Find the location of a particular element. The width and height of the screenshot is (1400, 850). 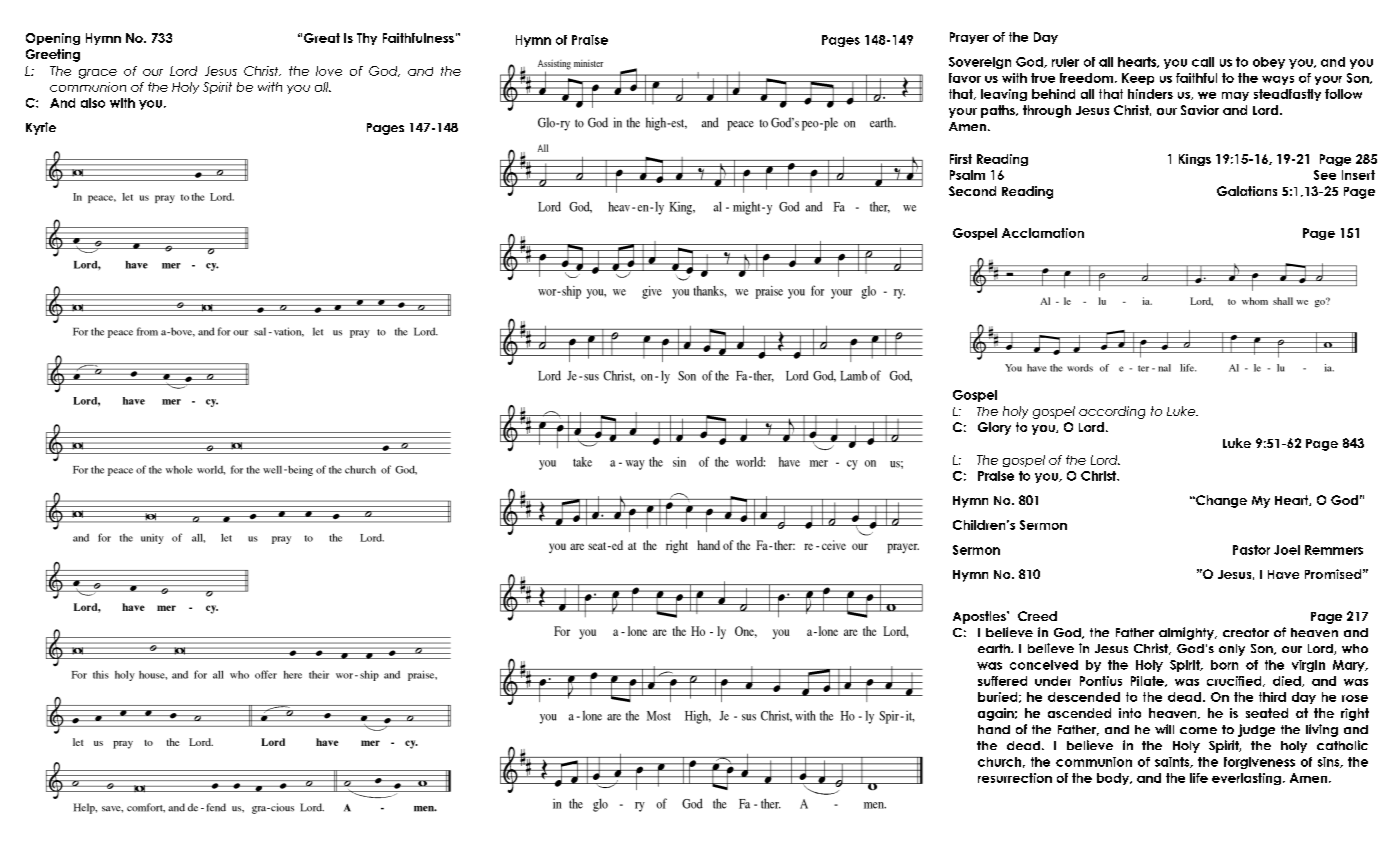

Apostles is located at coordinates (980, 617).
